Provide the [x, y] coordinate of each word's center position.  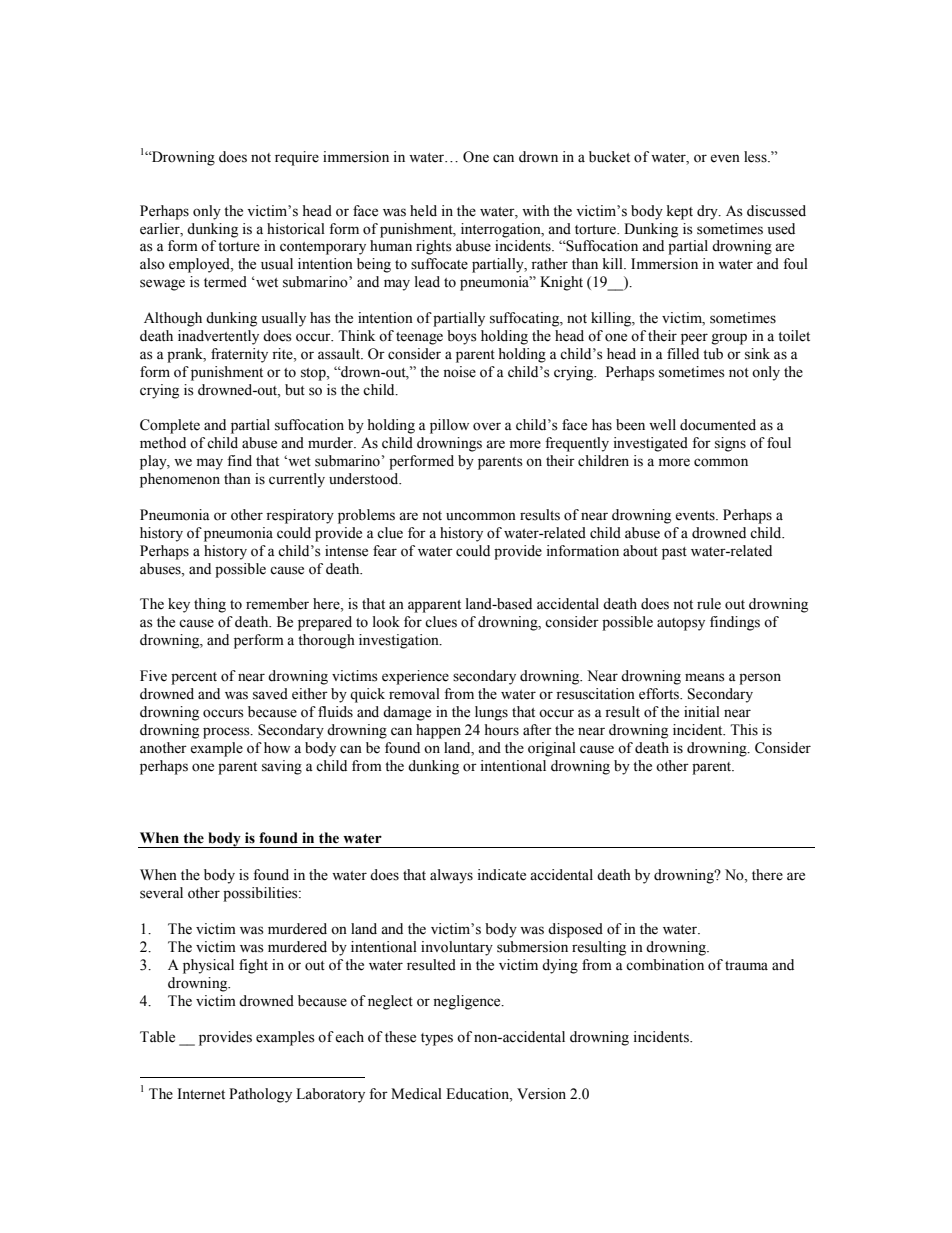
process [227, 733]
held [423, 211]
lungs [491, 713]
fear [385, 551]
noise [459, 372]
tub [713, 354]
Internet [201, 1094]
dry [708, 212]
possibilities [261, 894]
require [297, 158]
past [674, 553]
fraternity [239, 355]
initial [702, 711]
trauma [746, 966]
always [451, 876]
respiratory [300, 516]
